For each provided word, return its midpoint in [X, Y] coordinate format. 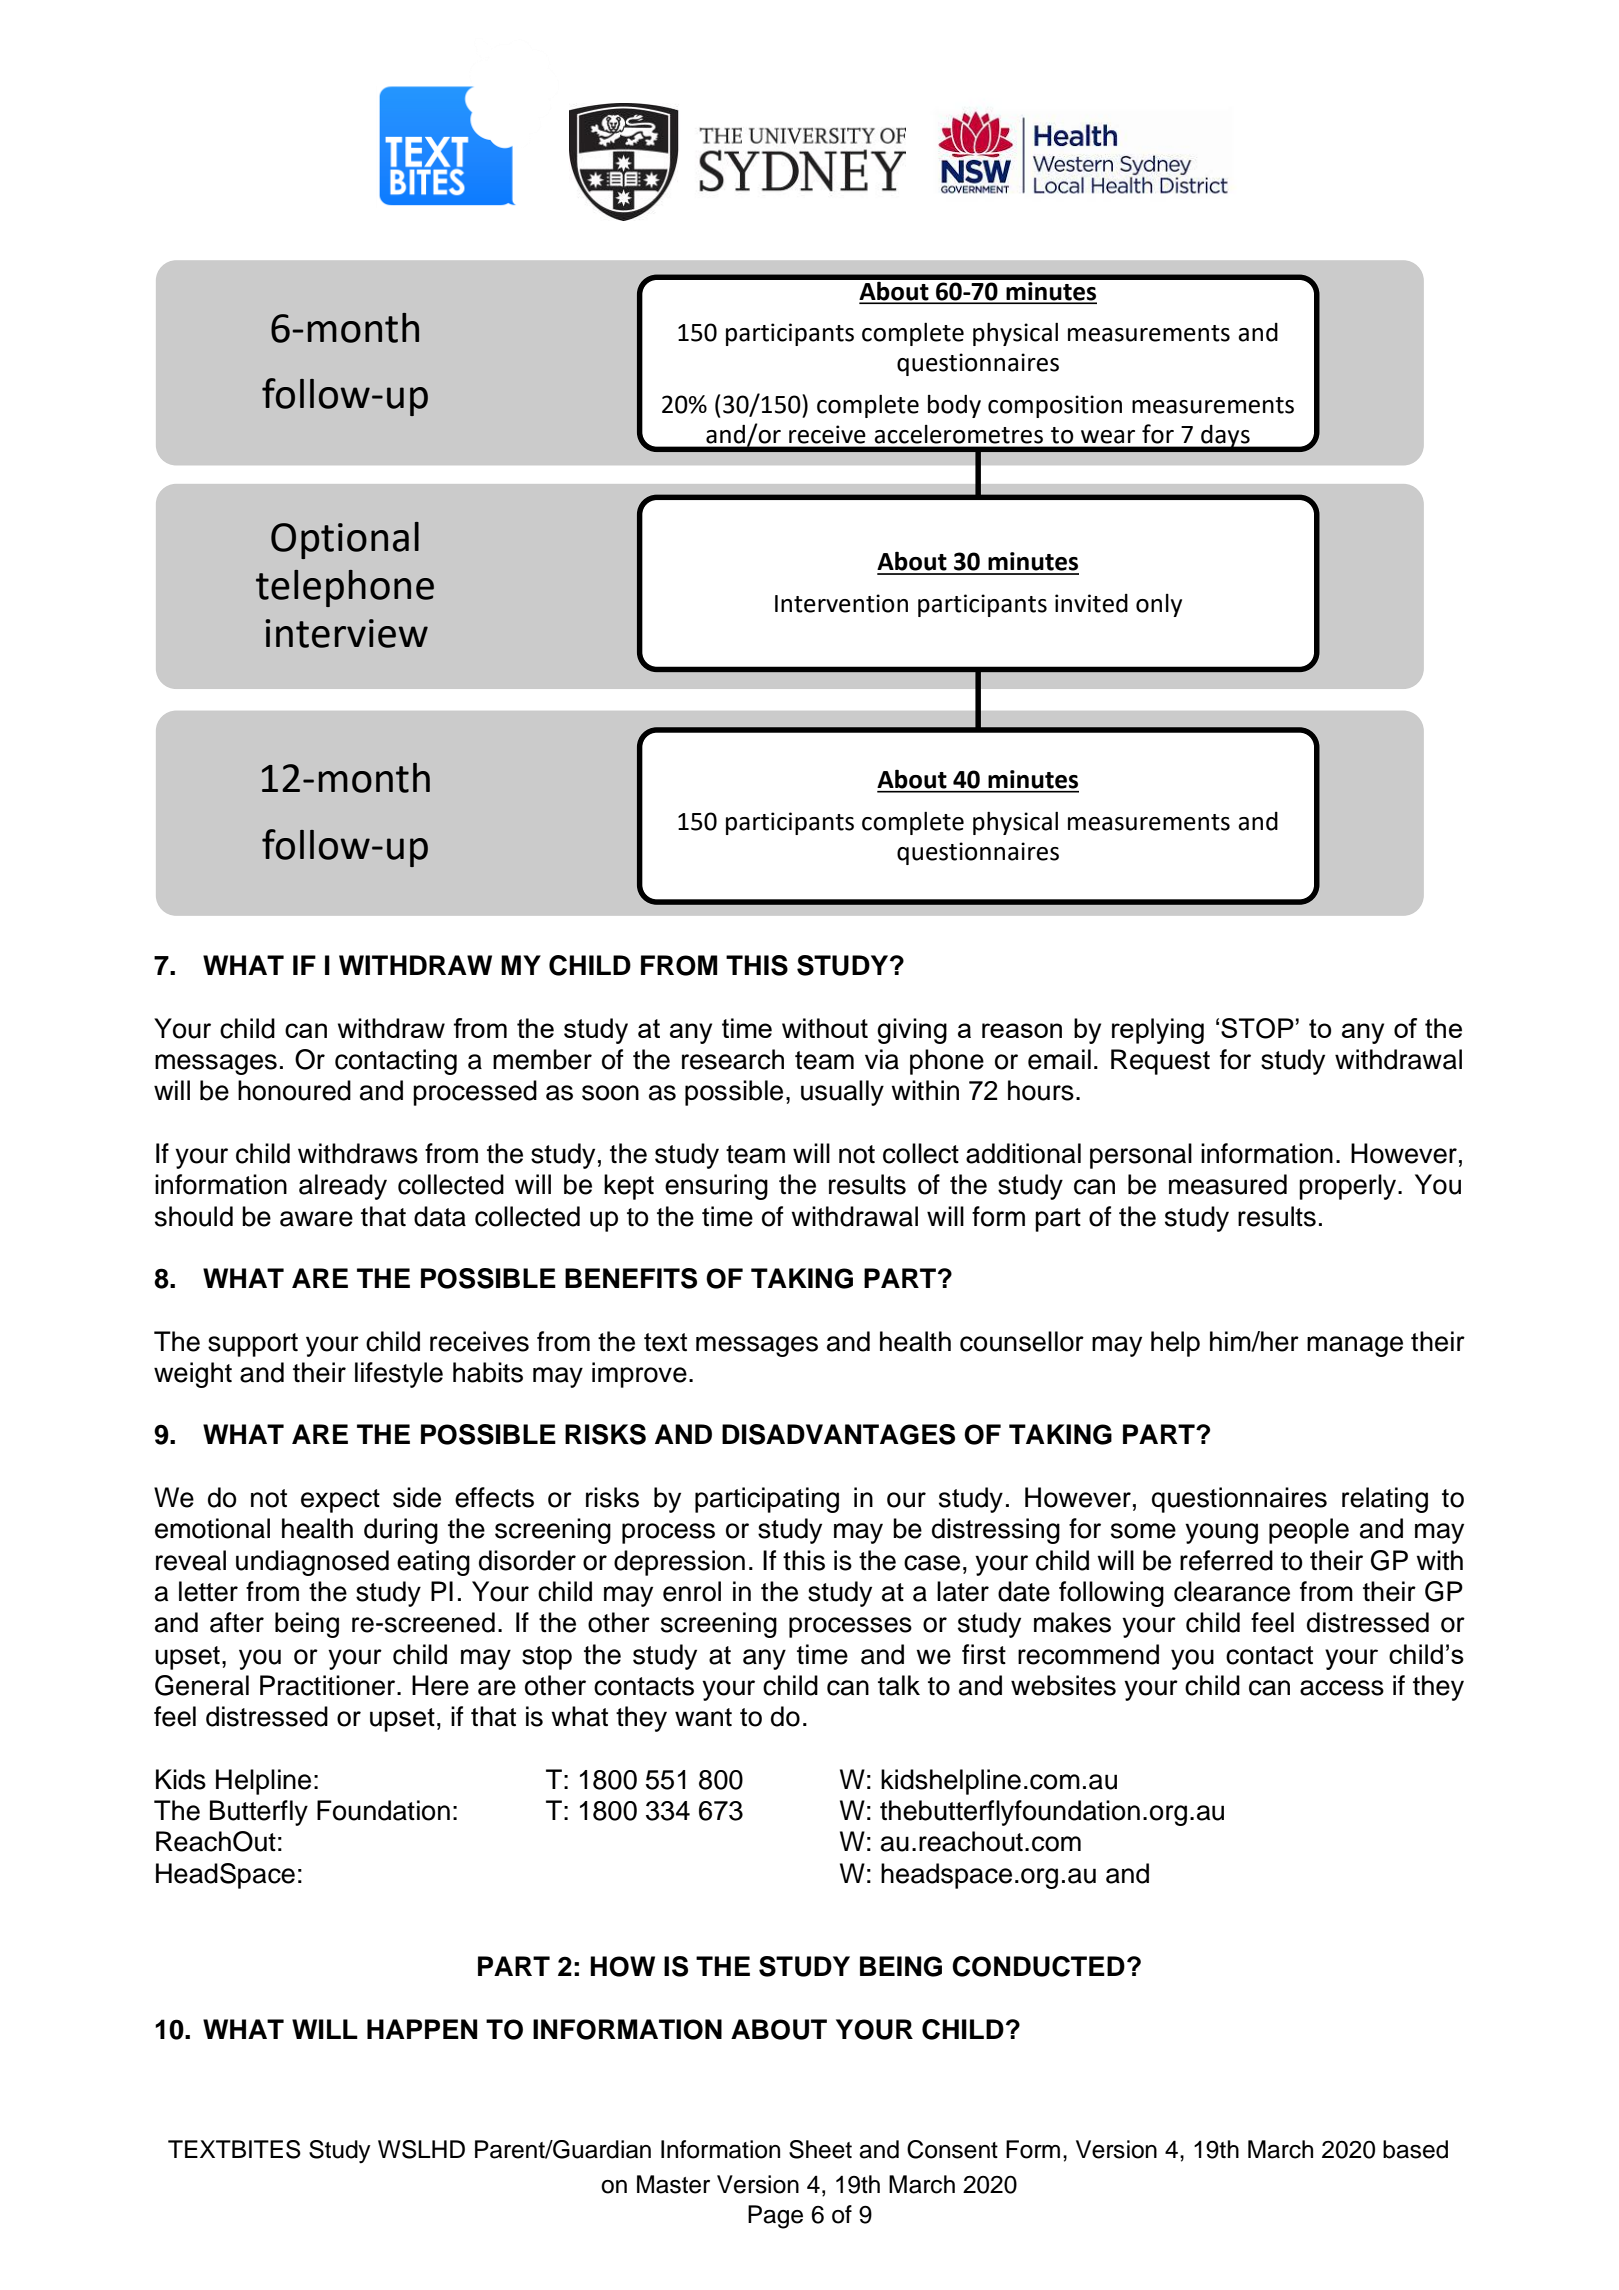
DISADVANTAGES [838, 1434]
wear [1108, 437]
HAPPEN [422, 2029]
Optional [345, 540]
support [253, 1345]
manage [1355, 1346]
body [954, 406]
